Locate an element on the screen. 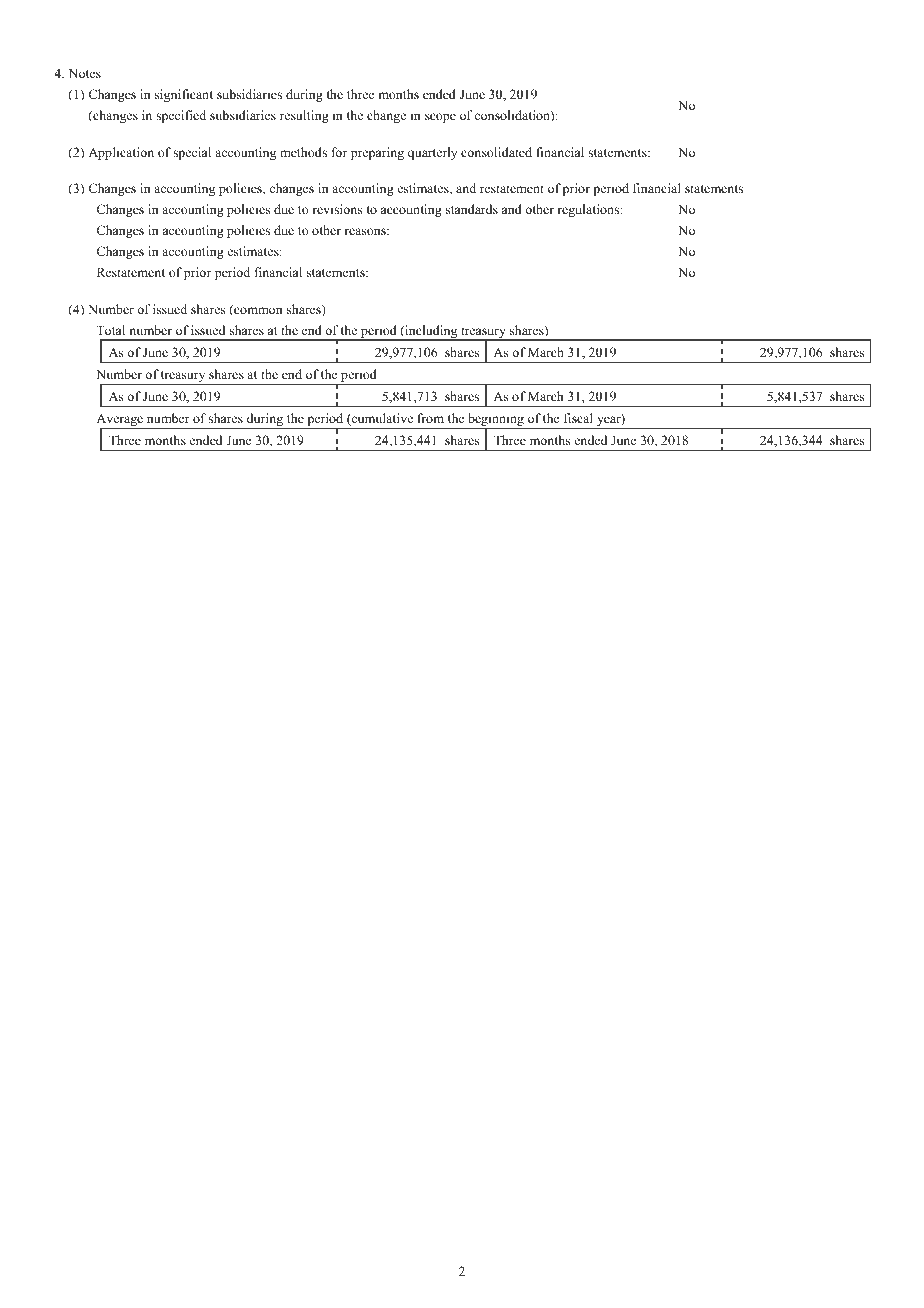 The width and height of the screenshot is (924, 1308). consolidated is located at coordinates (496, 152).
